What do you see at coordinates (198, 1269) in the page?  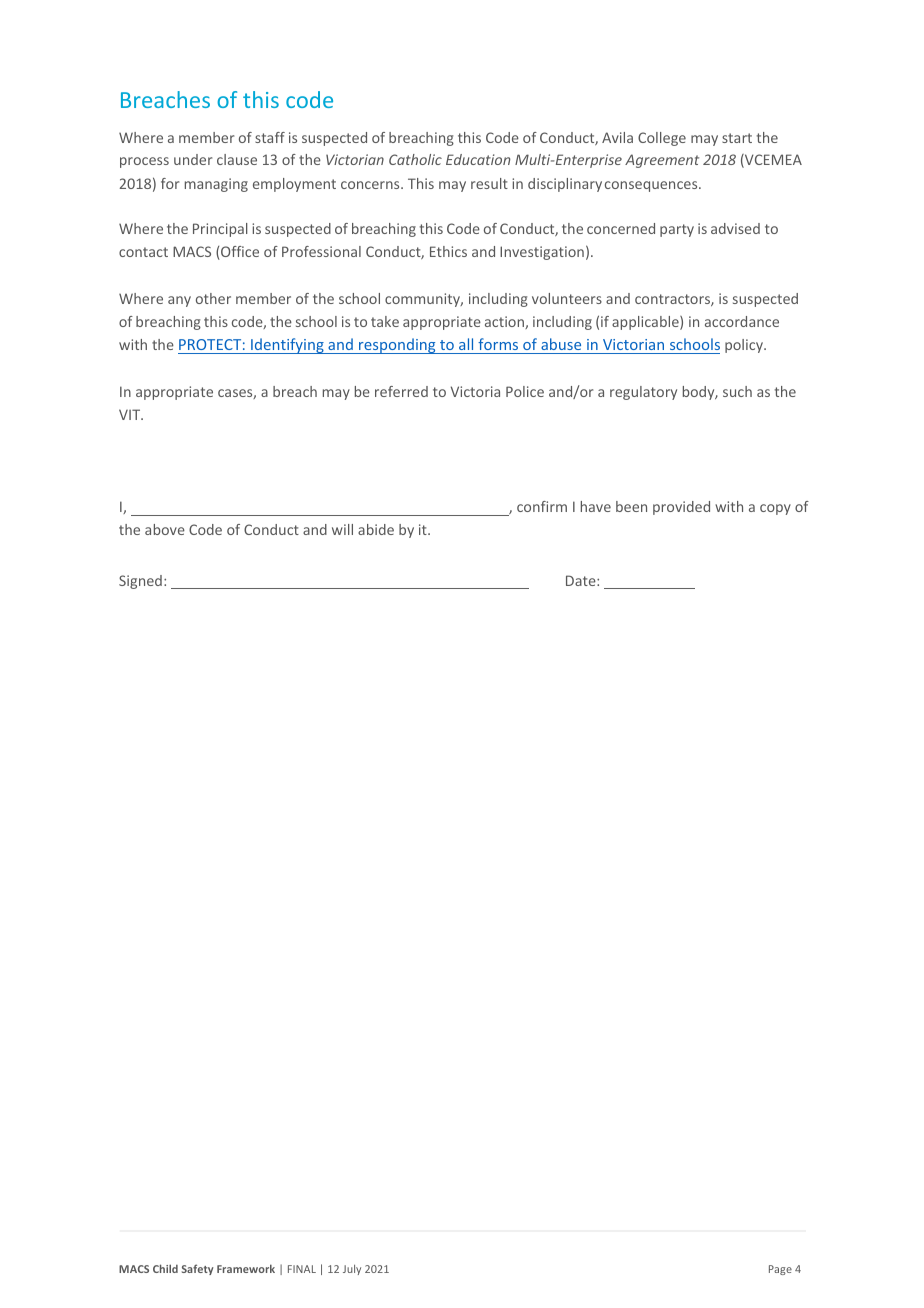 I see `Safety` at bounding box center [198, 1269].
